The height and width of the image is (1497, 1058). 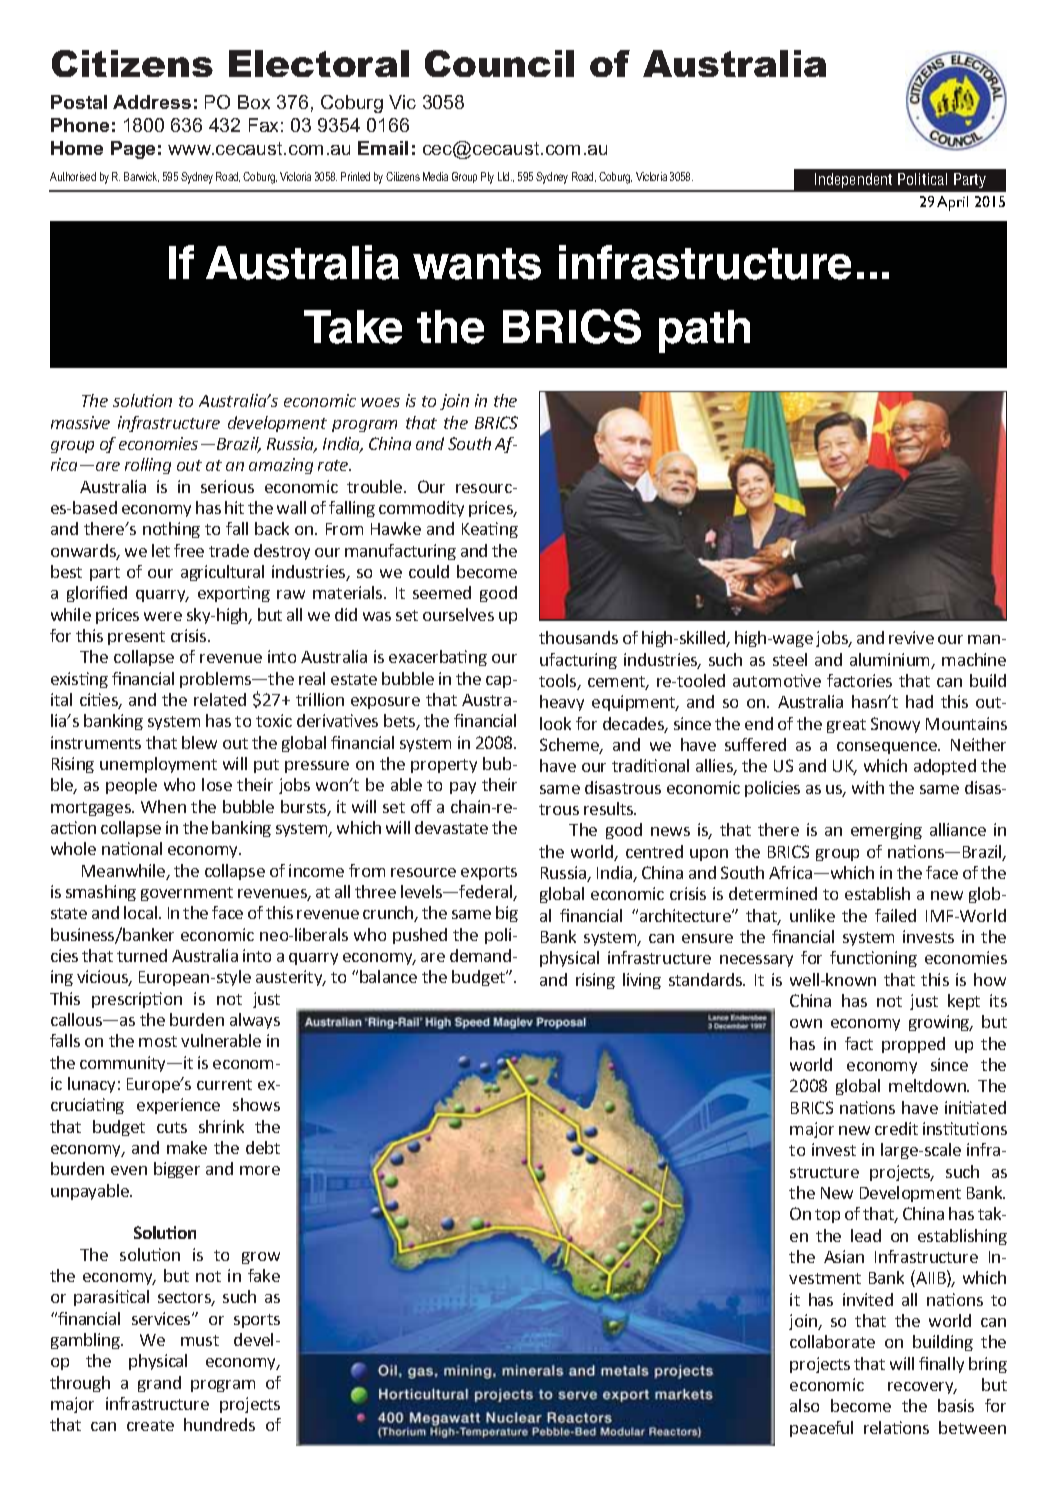 What do you see at coordinates (499, 63) in the image?
I see `Council` at bounding box center [499, 63].
